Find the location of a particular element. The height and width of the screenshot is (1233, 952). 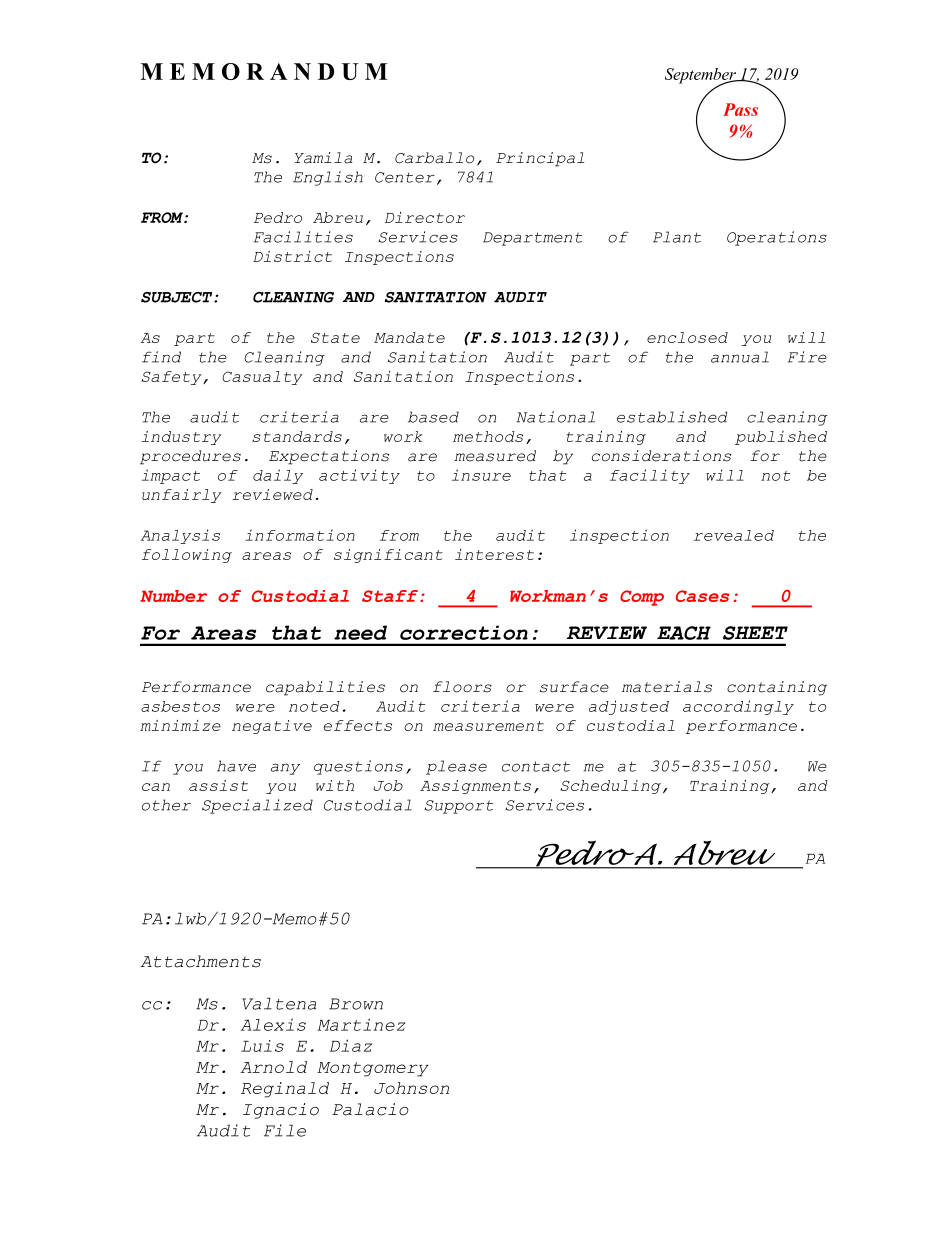

English is located at coordinates (328, 178).
